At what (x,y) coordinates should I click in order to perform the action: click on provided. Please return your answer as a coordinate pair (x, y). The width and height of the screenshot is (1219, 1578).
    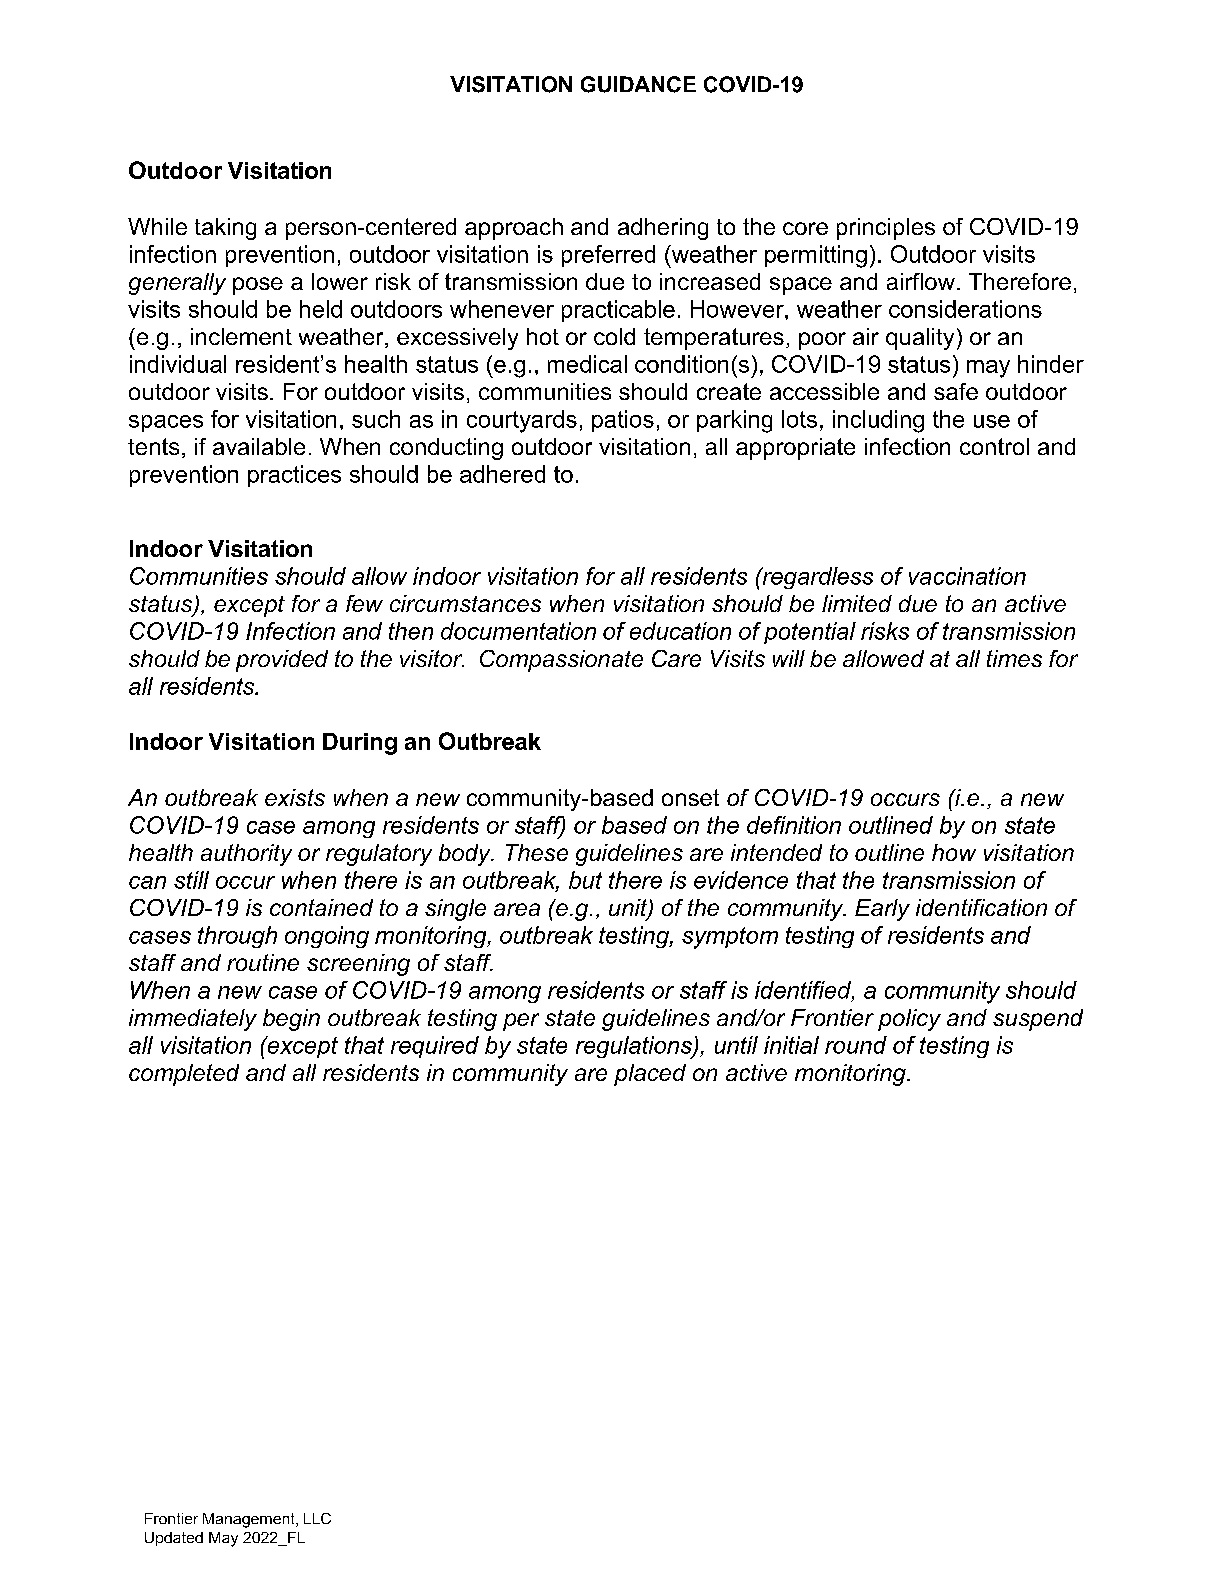
    Looking at the image, I should click on (282, 661).
